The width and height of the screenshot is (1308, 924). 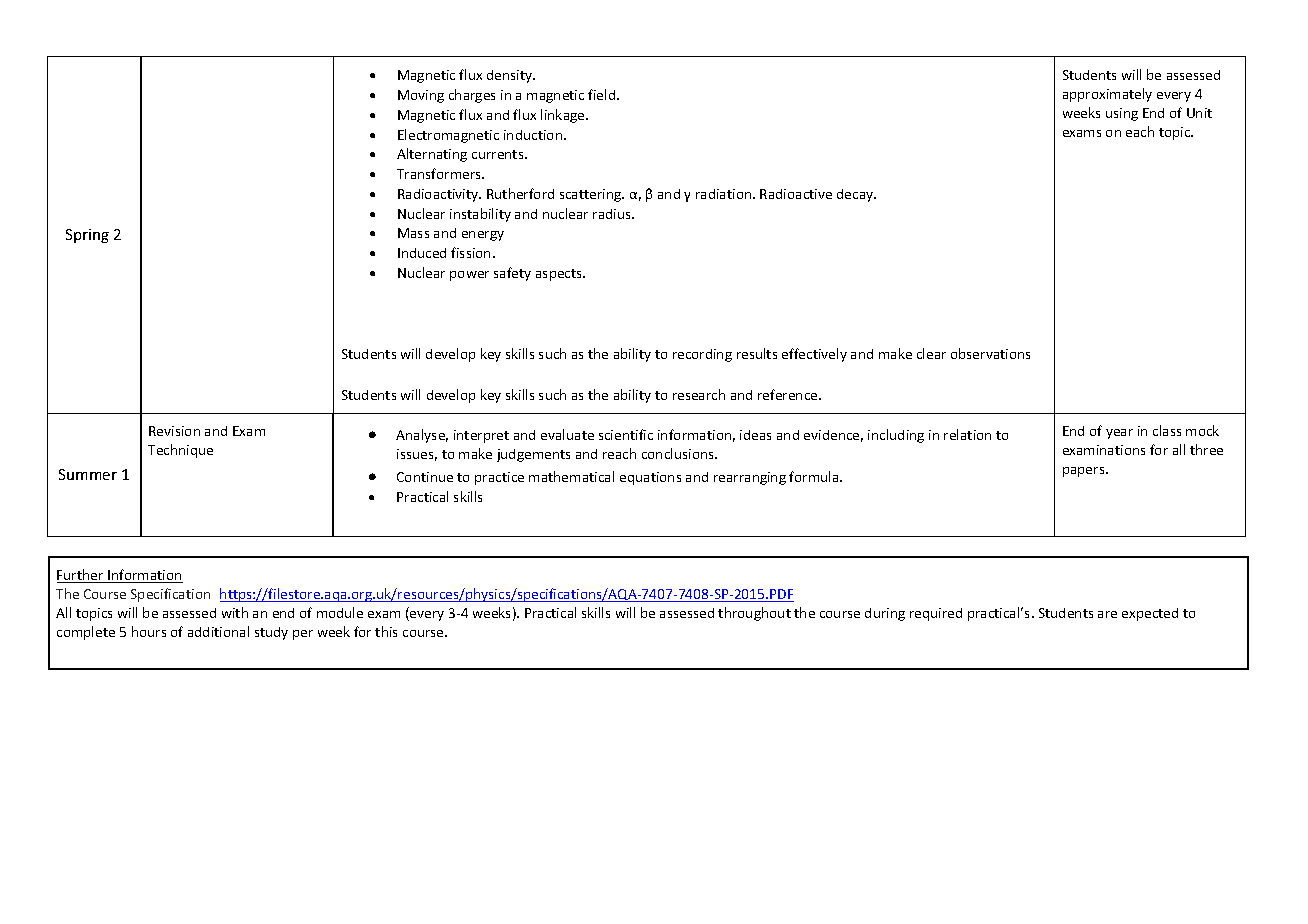 What do you see at coordinates (603, 94) in the screenshot?
I see `field` at bounding box center [603, 94].
